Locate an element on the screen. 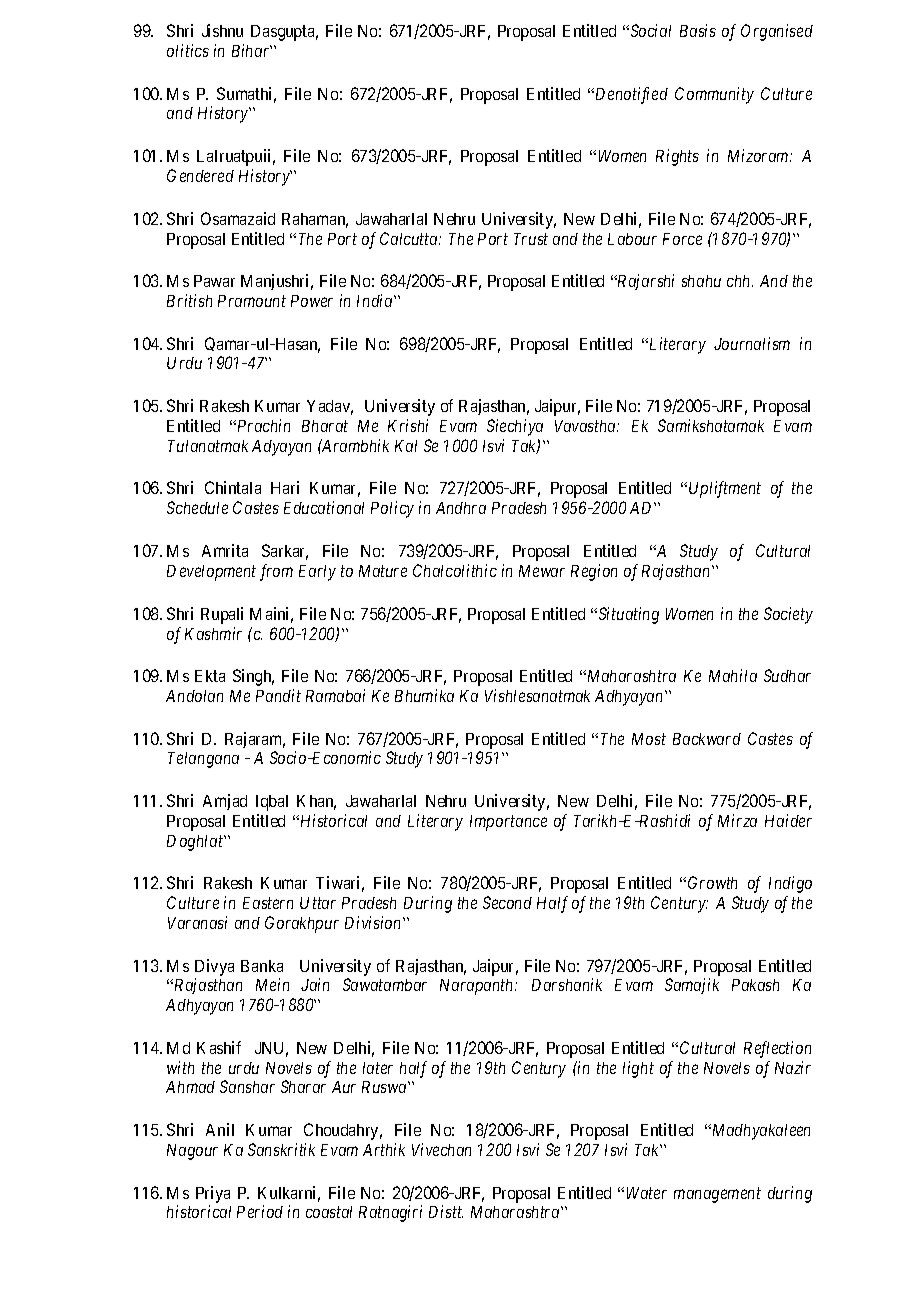  Period is located at coordinates (260, 1211).
